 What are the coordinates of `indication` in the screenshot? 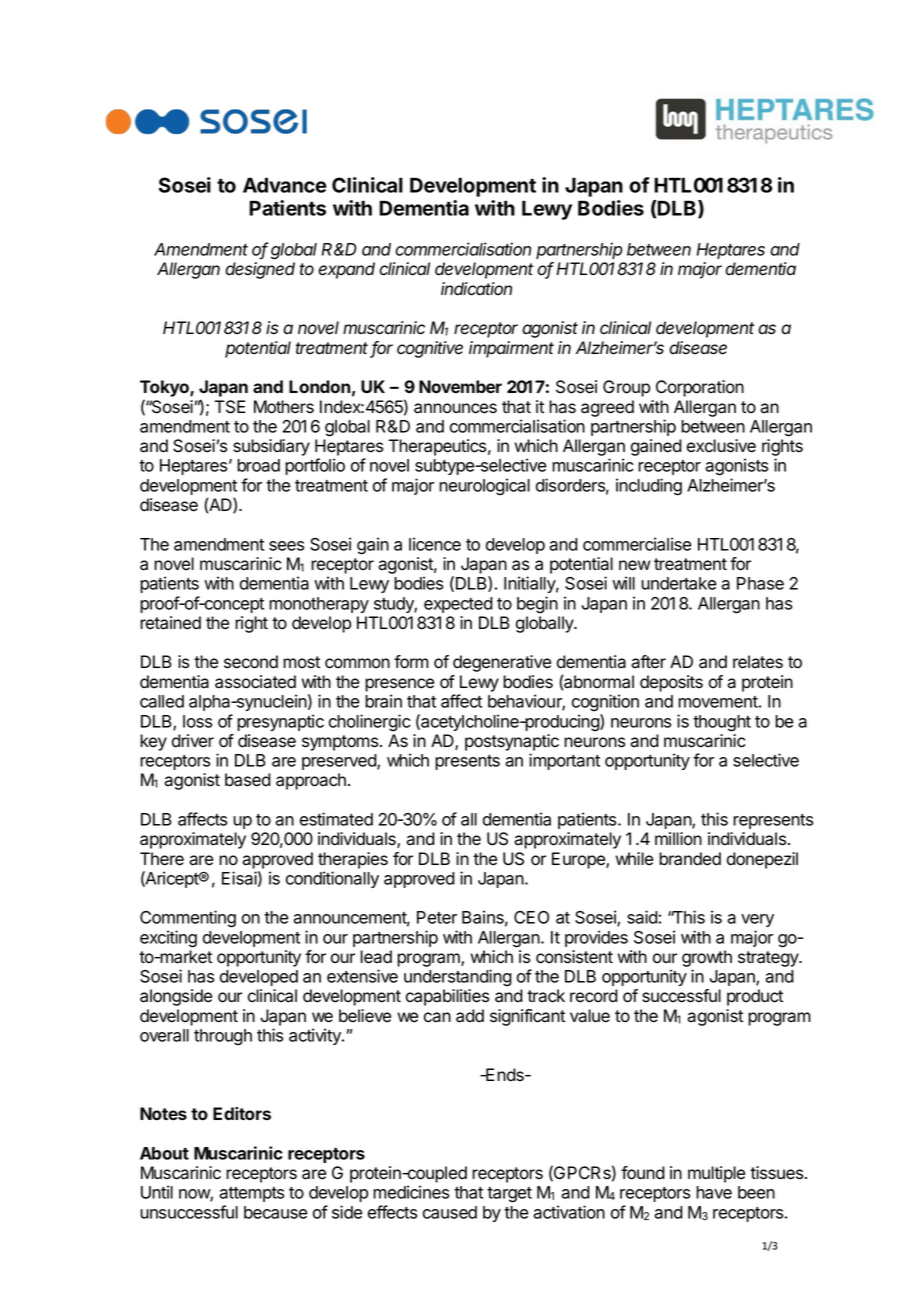 It's located at (476, 289).
